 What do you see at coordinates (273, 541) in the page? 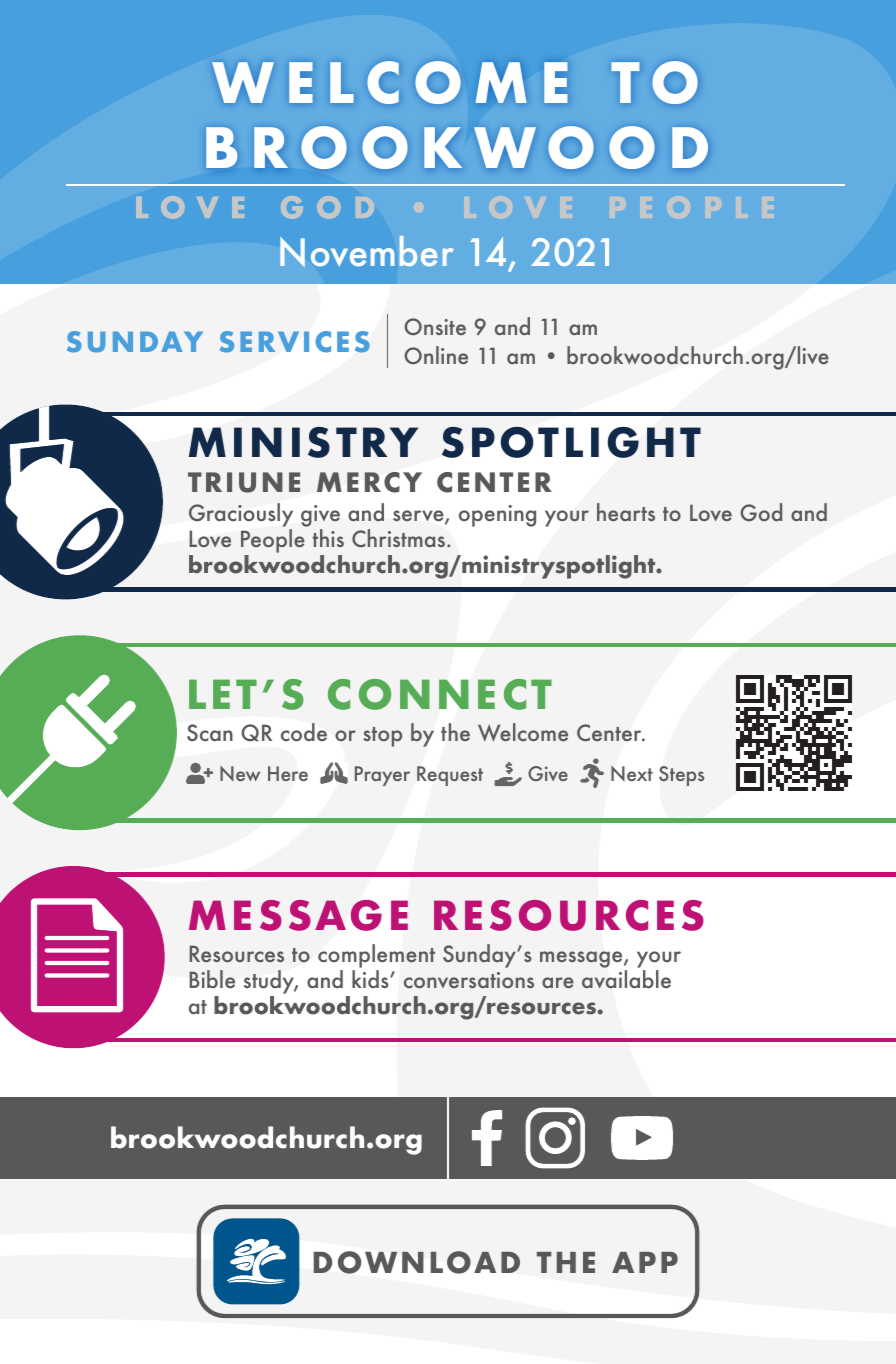
I see `People` at bounding box center [273, 541].
